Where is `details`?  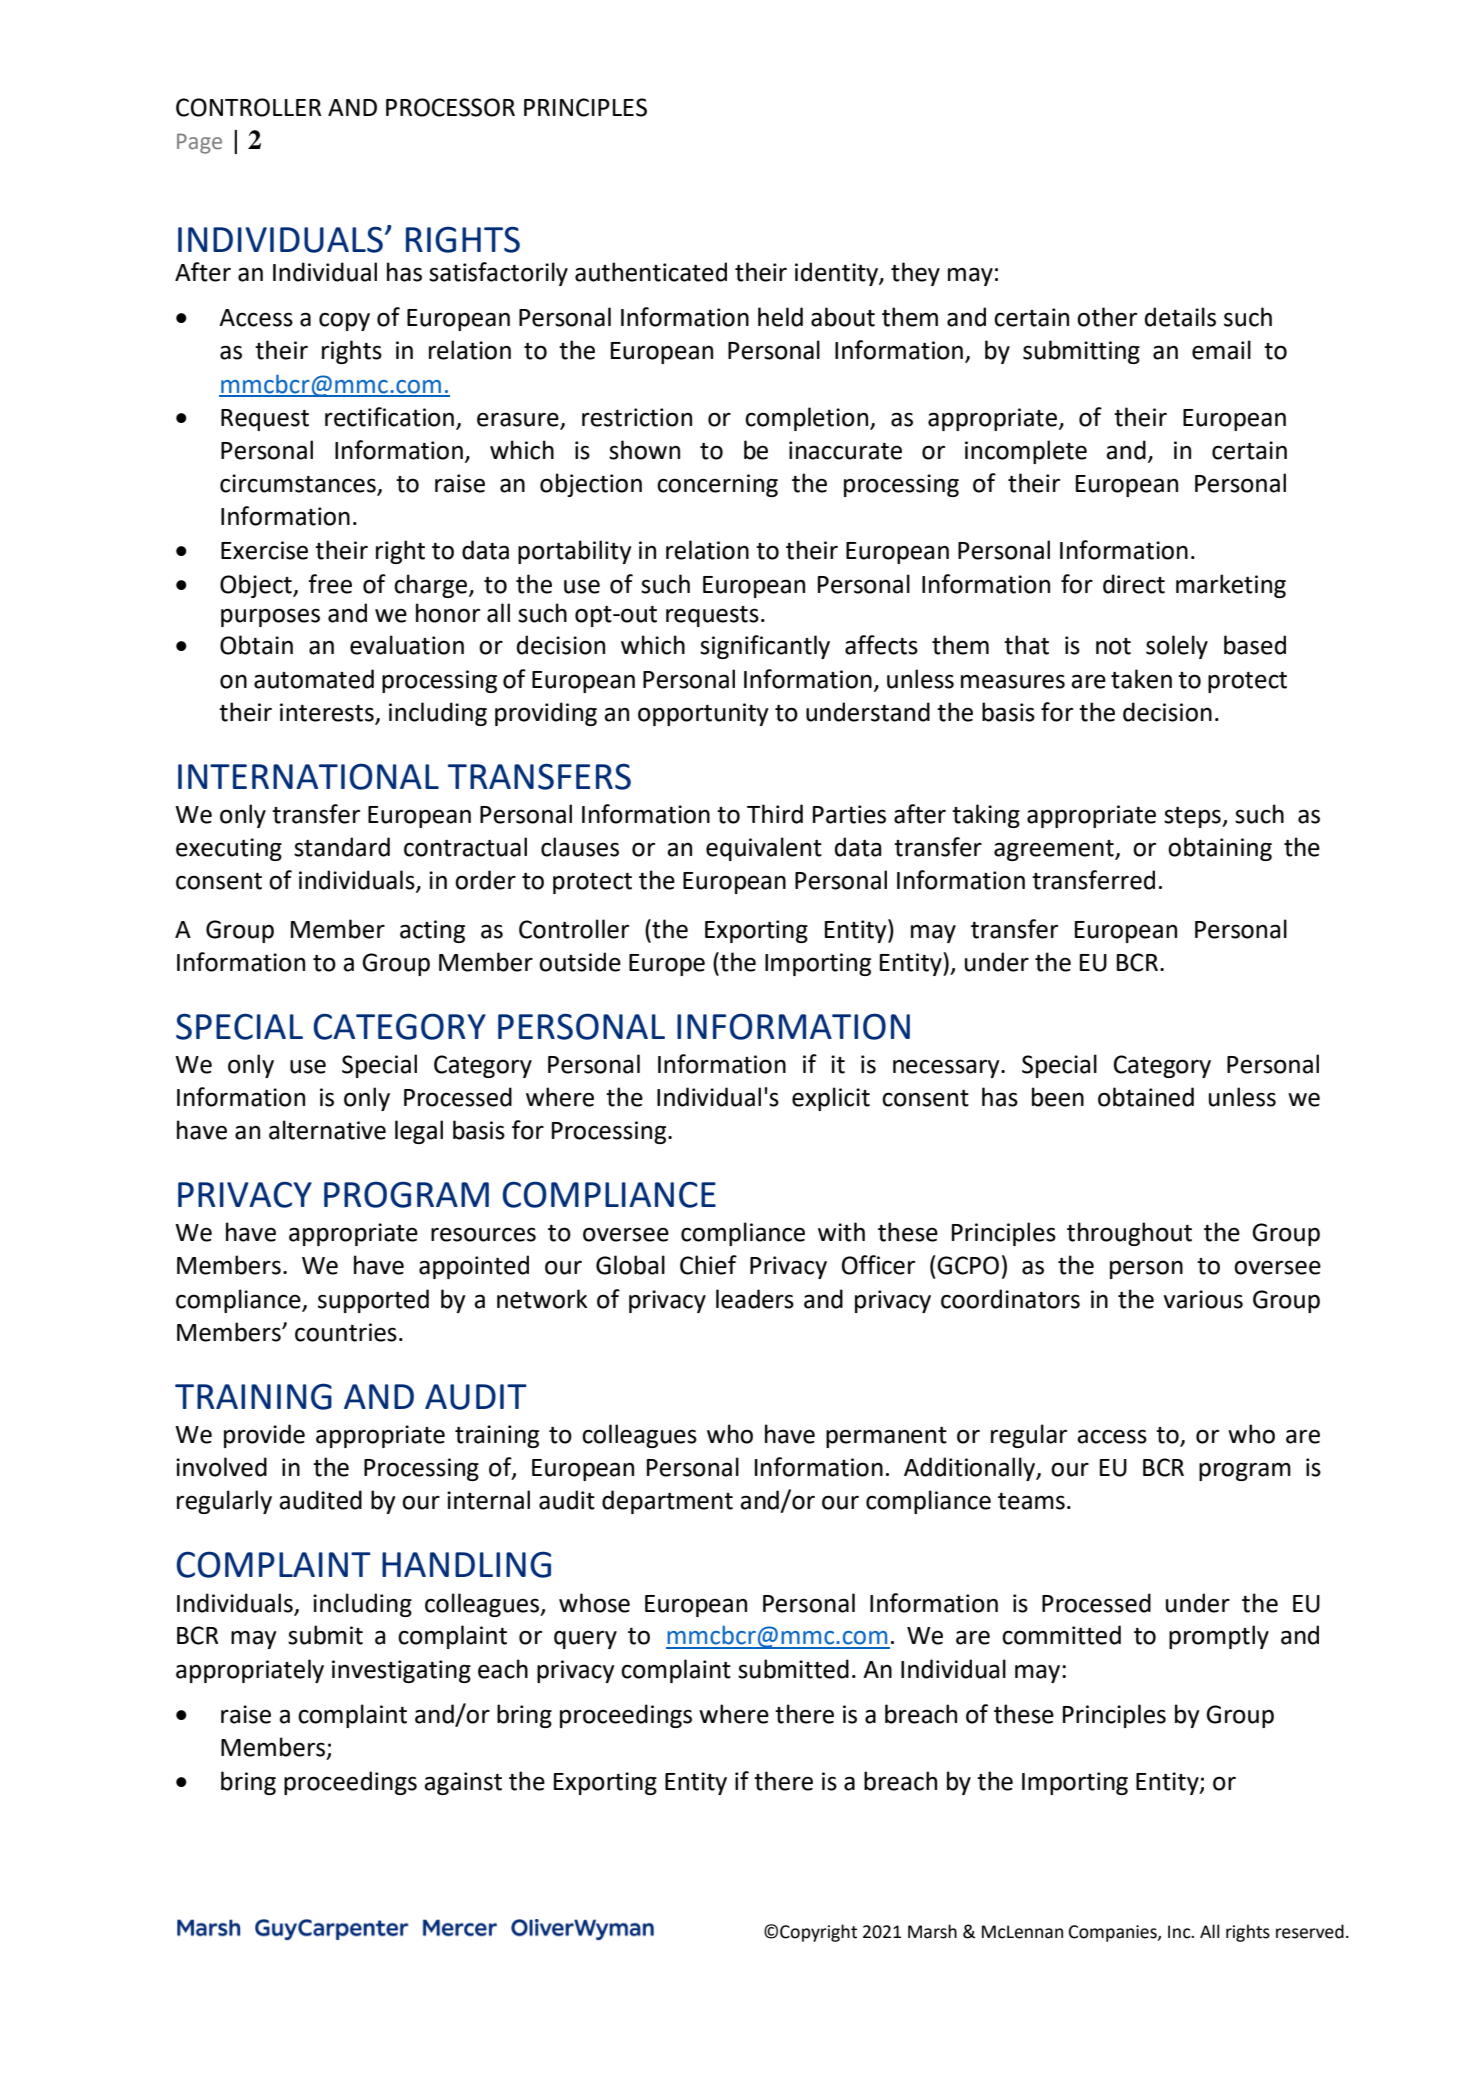
details is located at coordinates (1180, 317).
